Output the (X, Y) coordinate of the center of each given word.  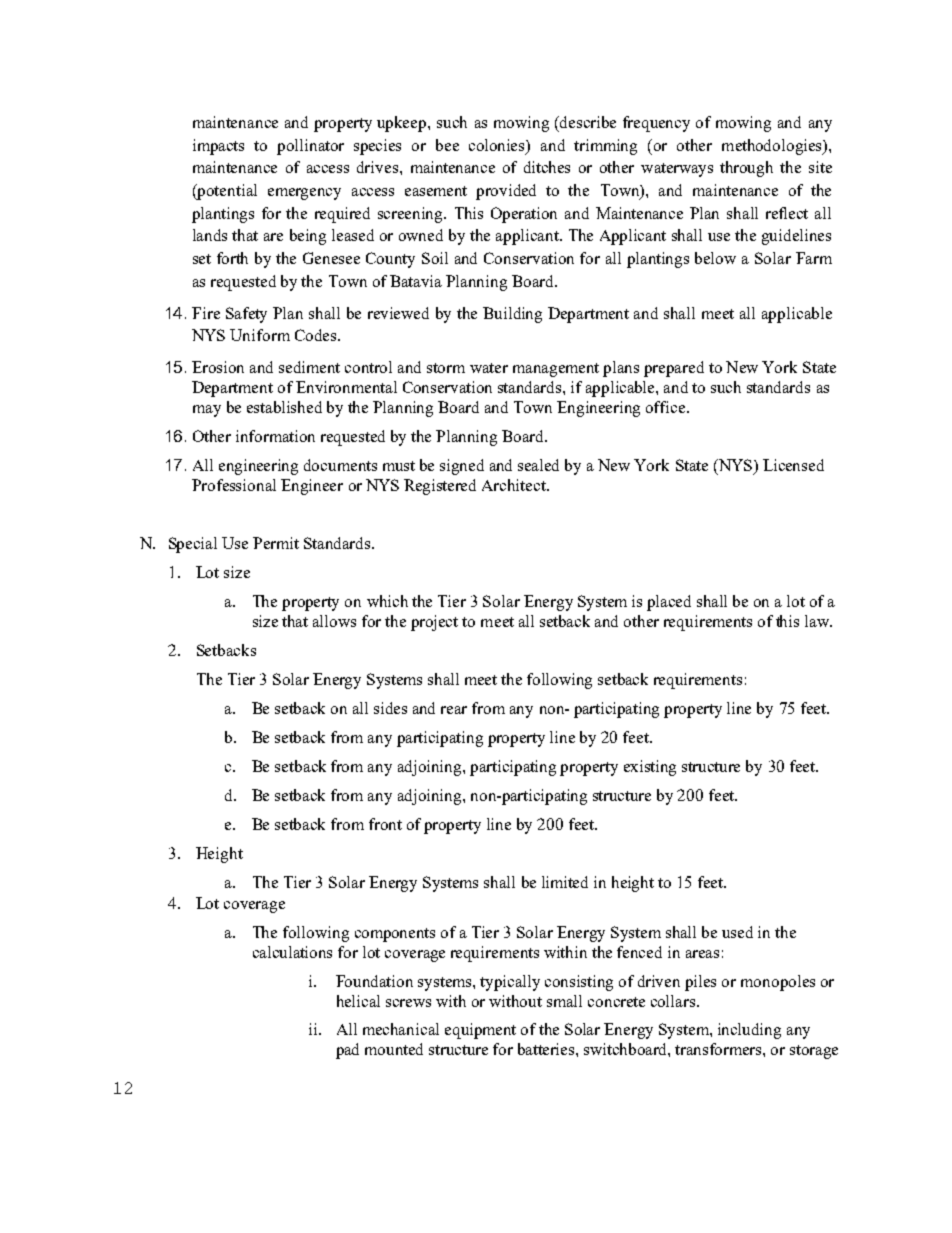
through (746, 169)
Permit (276, 543)
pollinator (310, 147)
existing (650, 768)
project (434, 623)
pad (347, 1051)
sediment (309, 367)
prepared (674, 369)
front (385, 824)
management (556, 370)
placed (669, 603)
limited (565, 882)
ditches (547, 167)
